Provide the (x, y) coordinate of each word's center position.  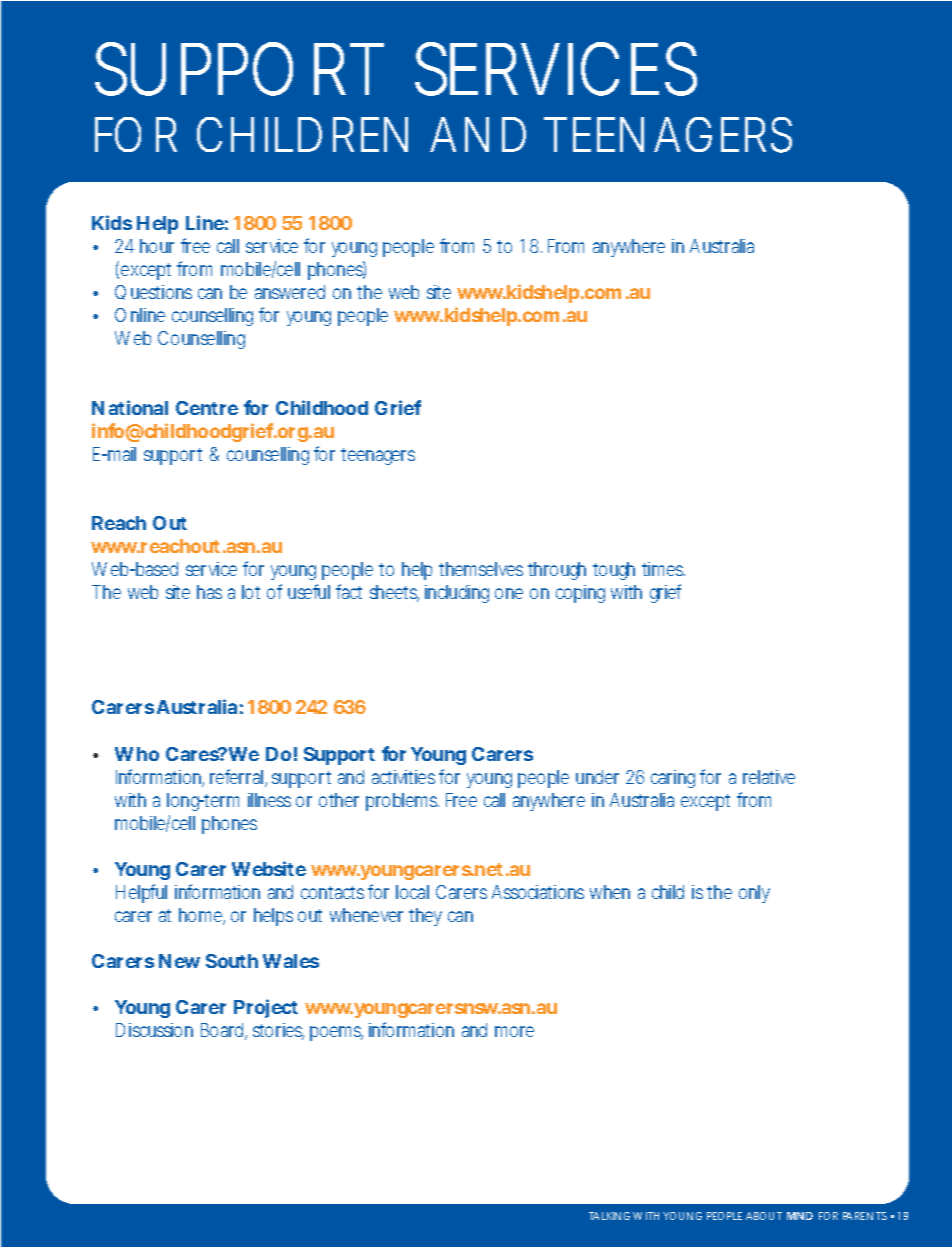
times (663, 569)
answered (290, 292)
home (201, 916)
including (457, 594)
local (412, 892)
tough (614, 571)
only (754, 894)
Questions (153, 292)
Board (223, 1031)
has (209, 592)
